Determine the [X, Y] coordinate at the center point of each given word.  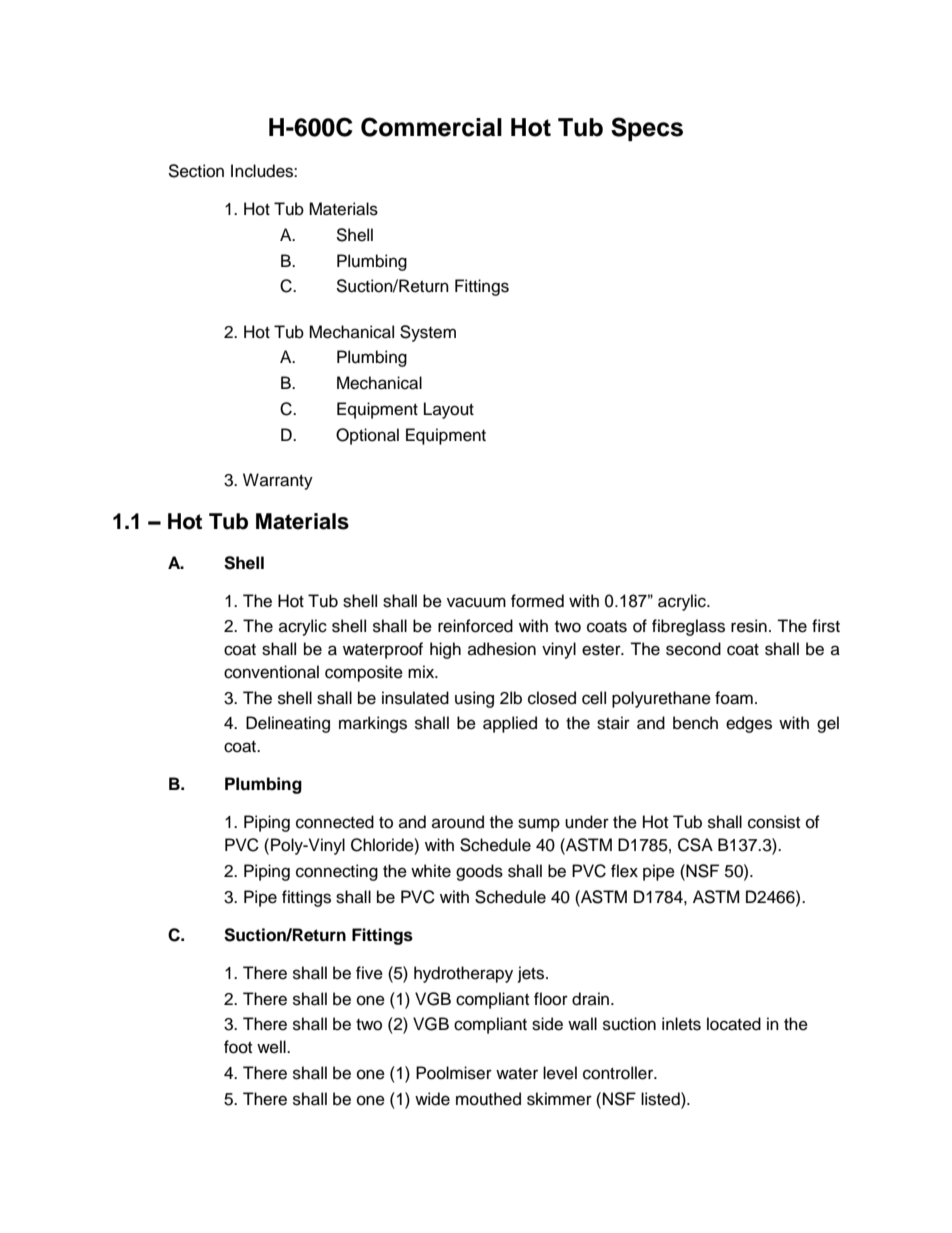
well [272, 1047]
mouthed [488, 1099]
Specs [647, 129]
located [734, 1024]
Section [196, 171]
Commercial [431, 127]
